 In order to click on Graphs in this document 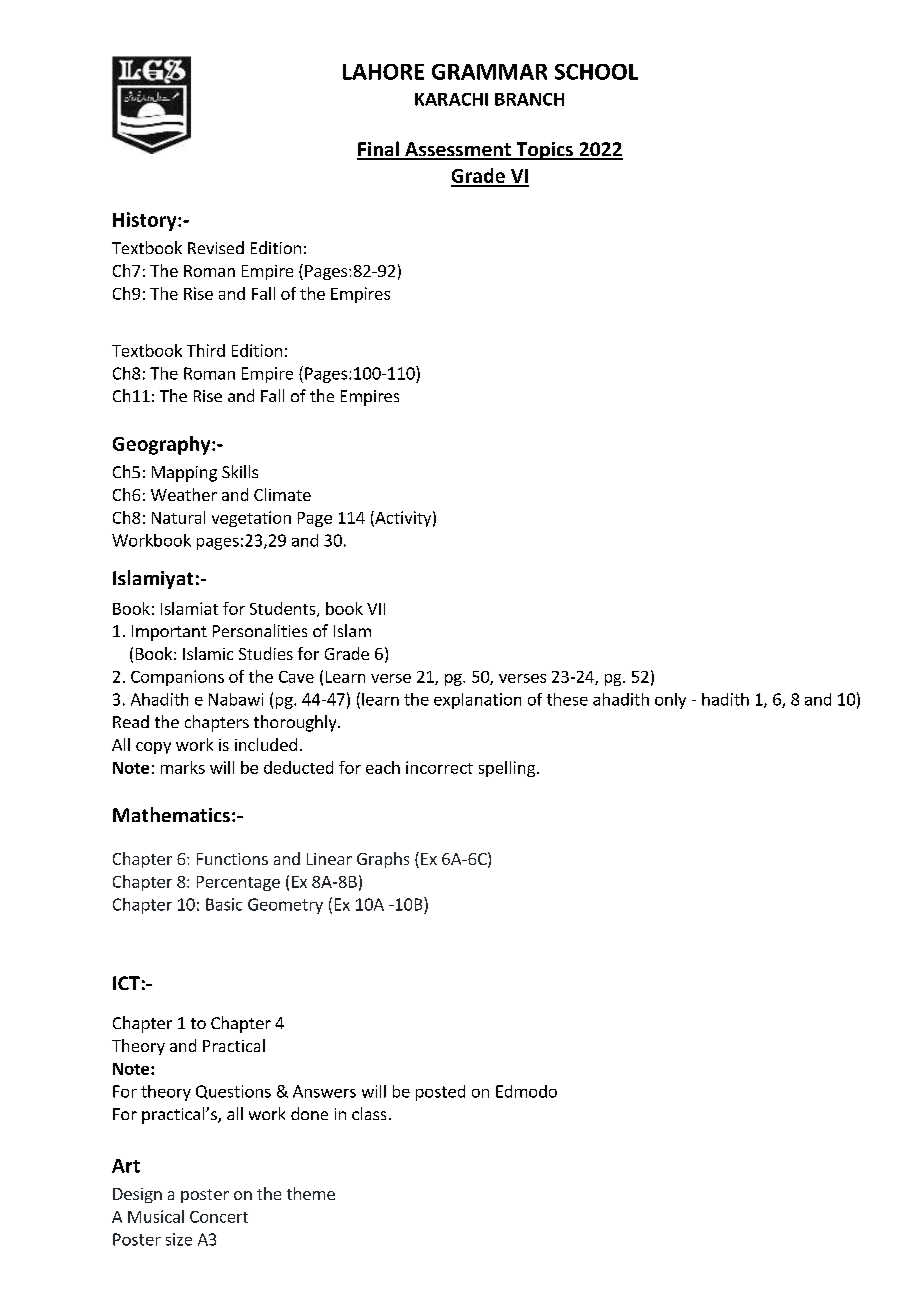, I will do `click(383, 860)`.
